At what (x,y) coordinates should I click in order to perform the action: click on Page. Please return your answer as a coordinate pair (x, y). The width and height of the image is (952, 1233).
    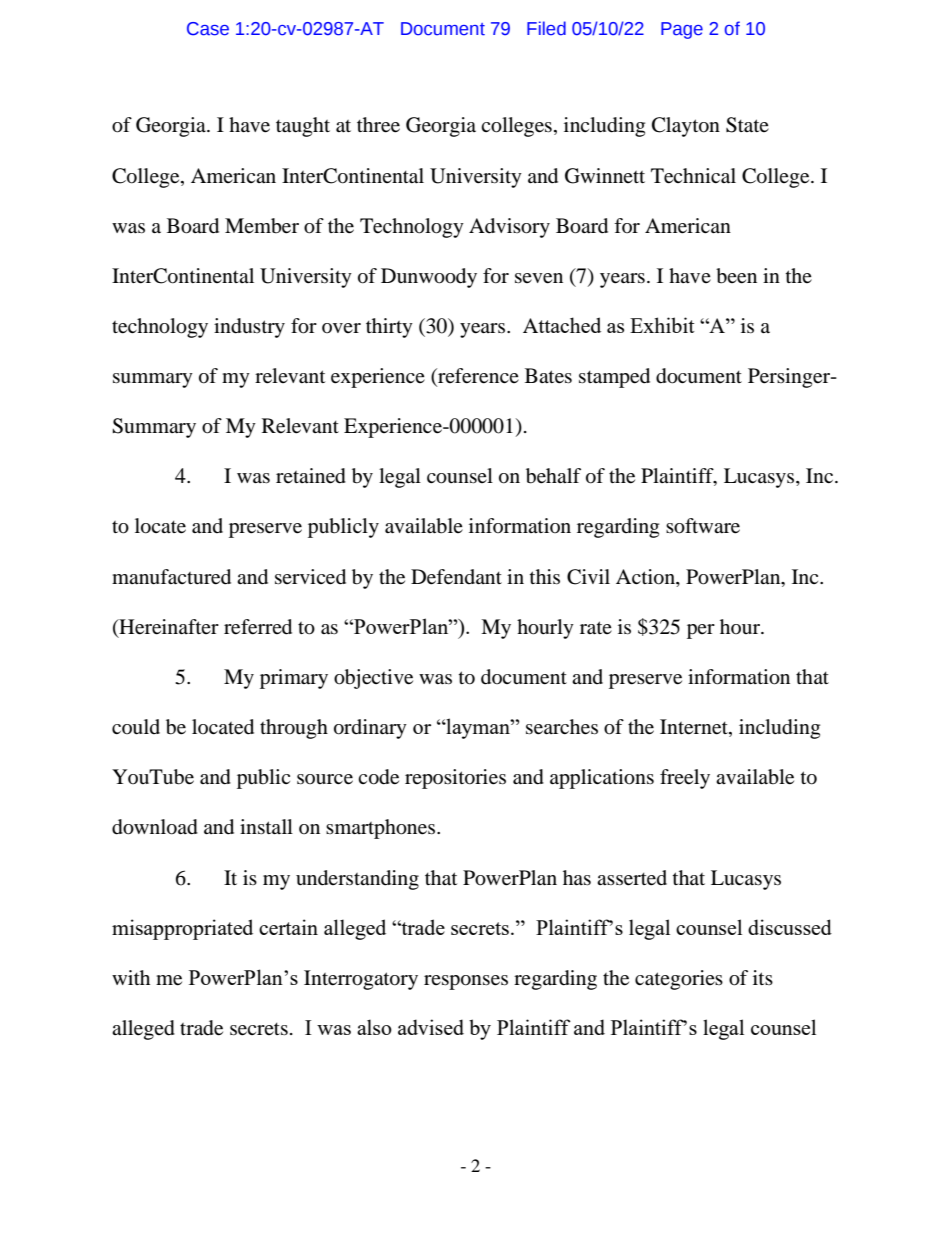
    Looking at the image, I should click on (682, 30).
